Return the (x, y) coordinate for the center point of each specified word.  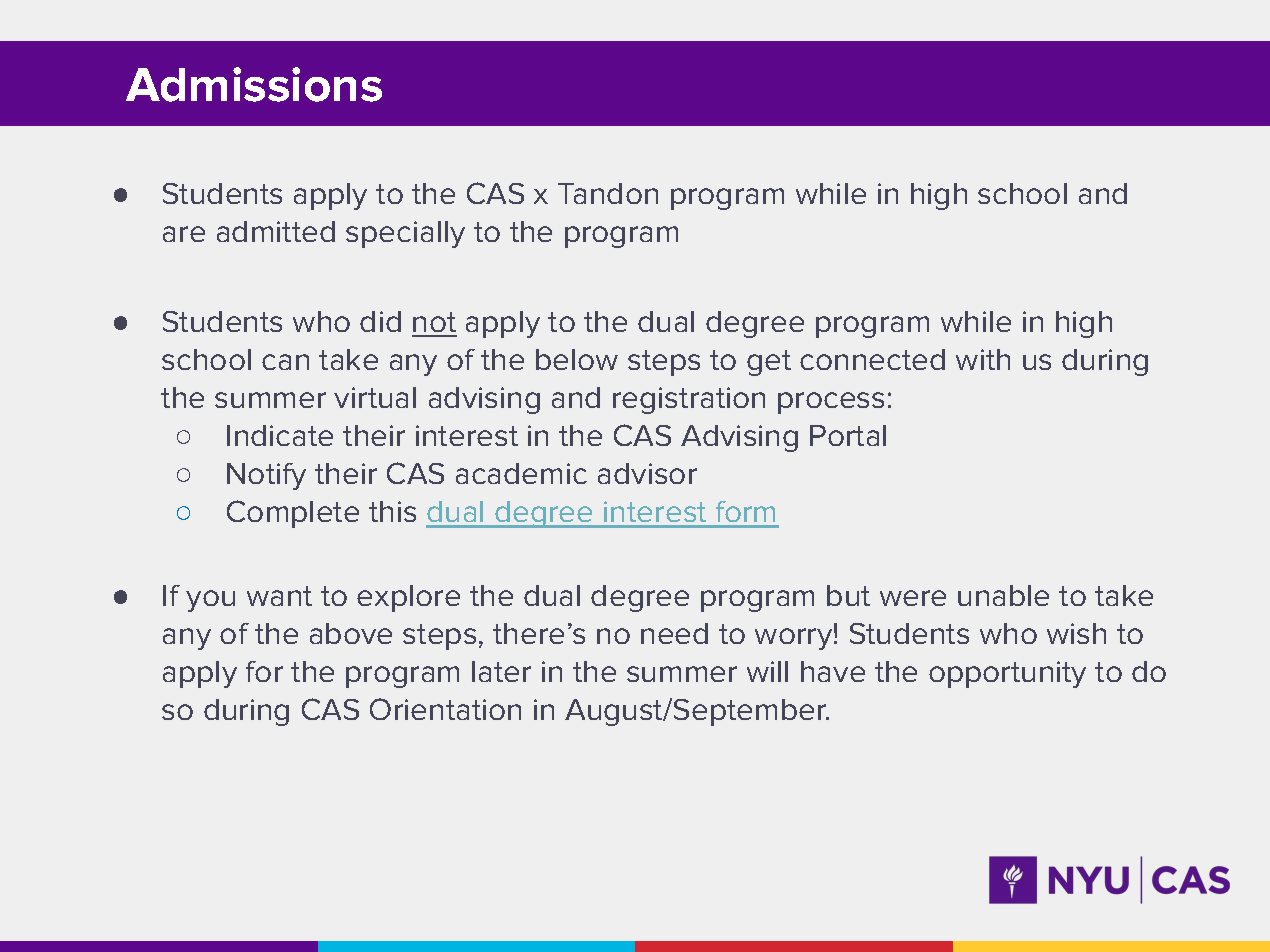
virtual (375, 397)
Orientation (445, 709)
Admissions (254, 84)
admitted (276, 231)
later (501, 671)
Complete (293, 514)
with (983, 359)
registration (689, 400)
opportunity (1007, 674)
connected (872, 359)
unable (1003, 595)
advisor (647, 473)
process (831, 403)
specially (405, 234)
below (577, 359)
